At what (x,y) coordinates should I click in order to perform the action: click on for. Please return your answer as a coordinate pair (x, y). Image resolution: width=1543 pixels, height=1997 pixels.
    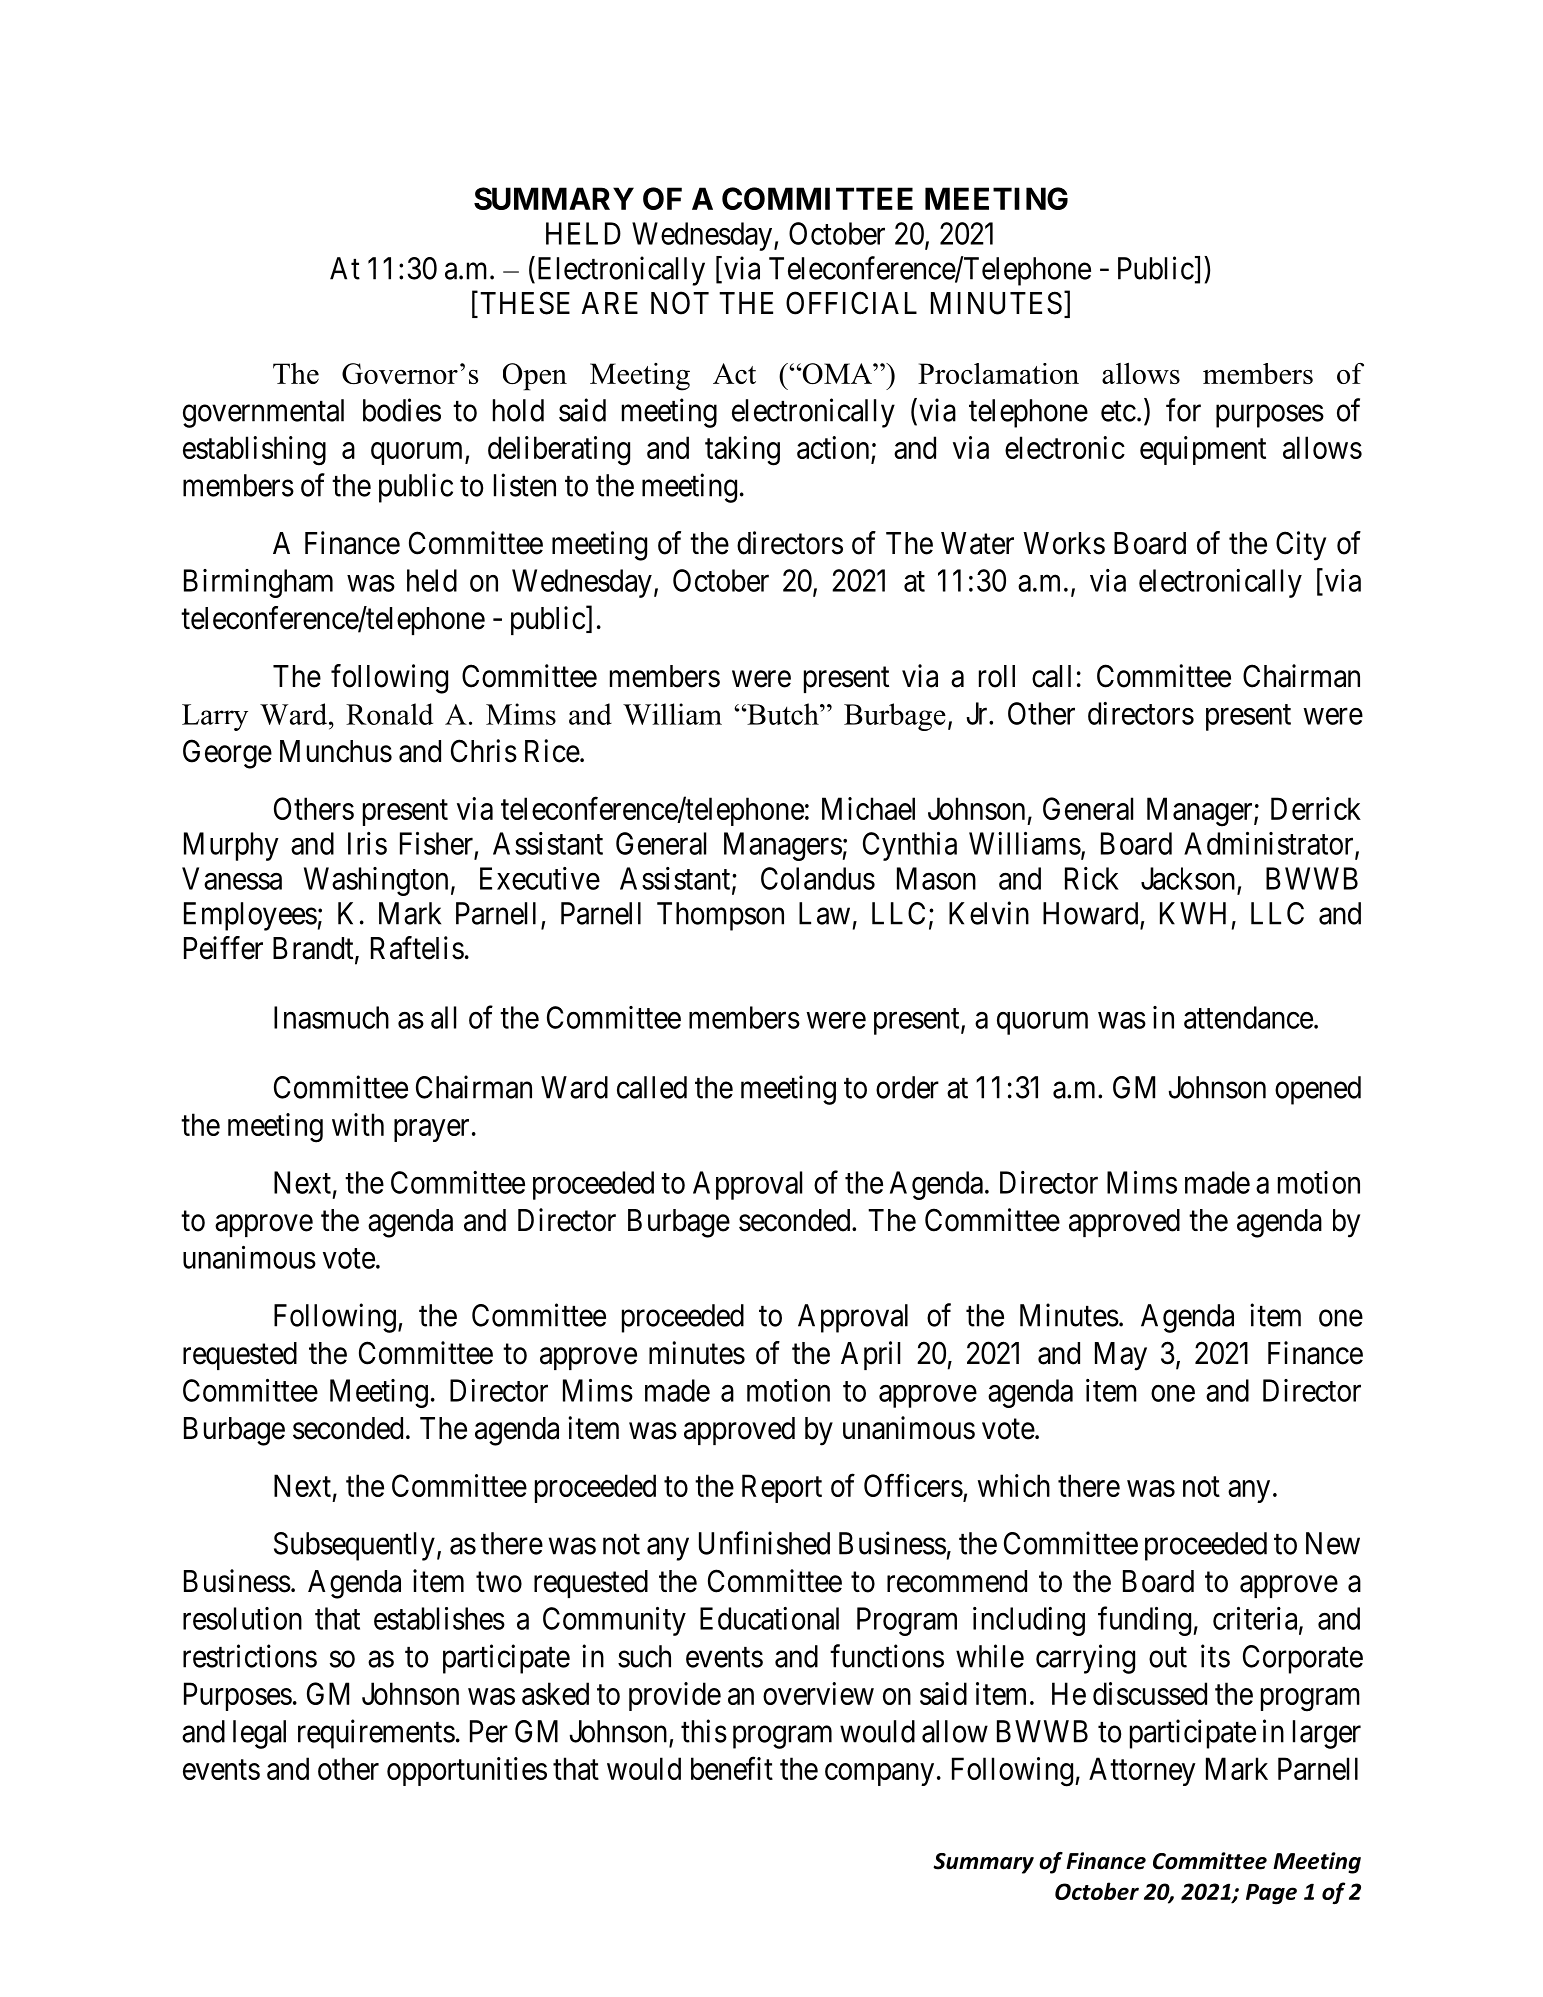
    Looking at the image, I should click on (1183, 410).
